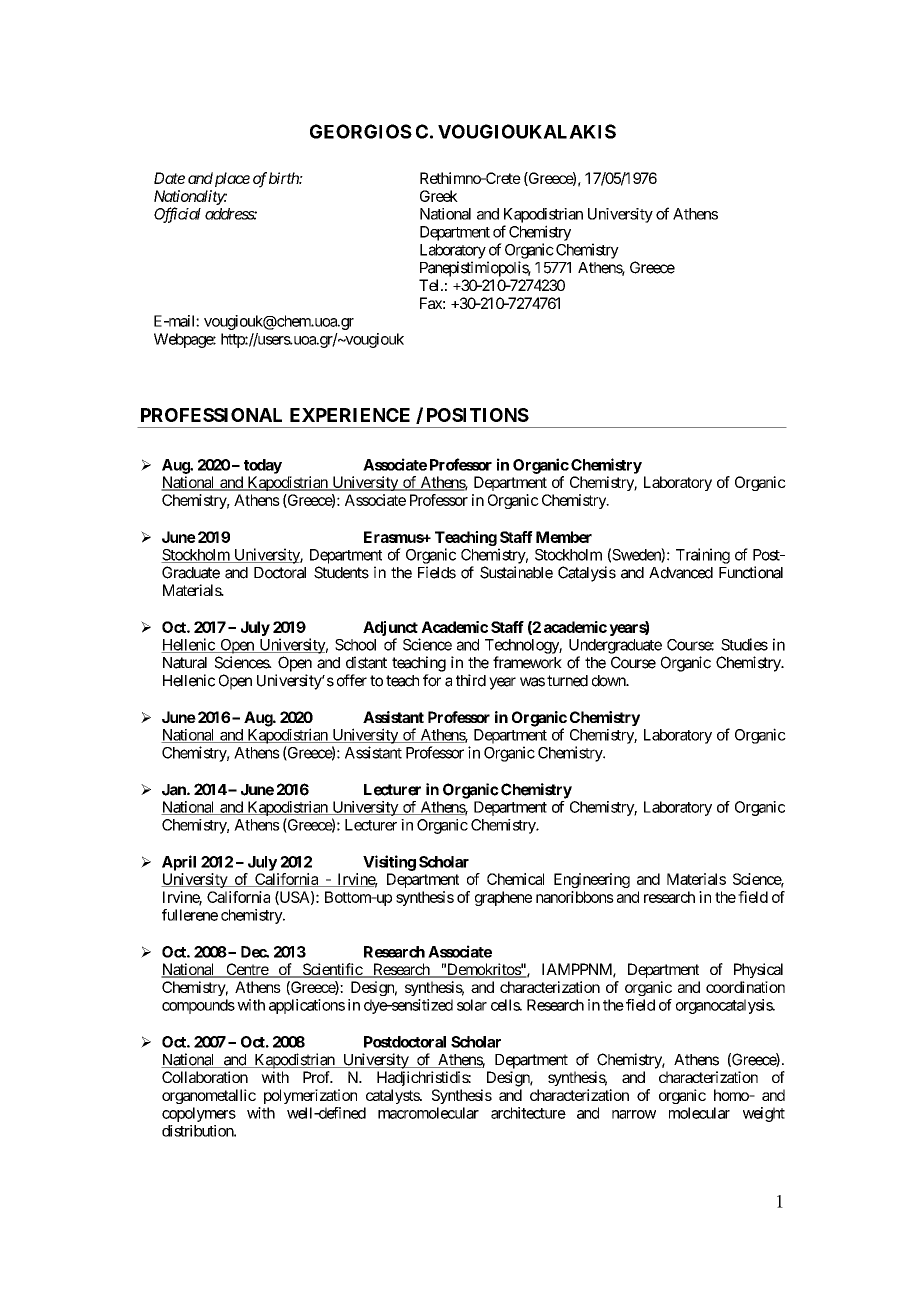  What do you see at coordinates (185, 663) in the page?
I see `Natural` at bounding box center [185, 663].
